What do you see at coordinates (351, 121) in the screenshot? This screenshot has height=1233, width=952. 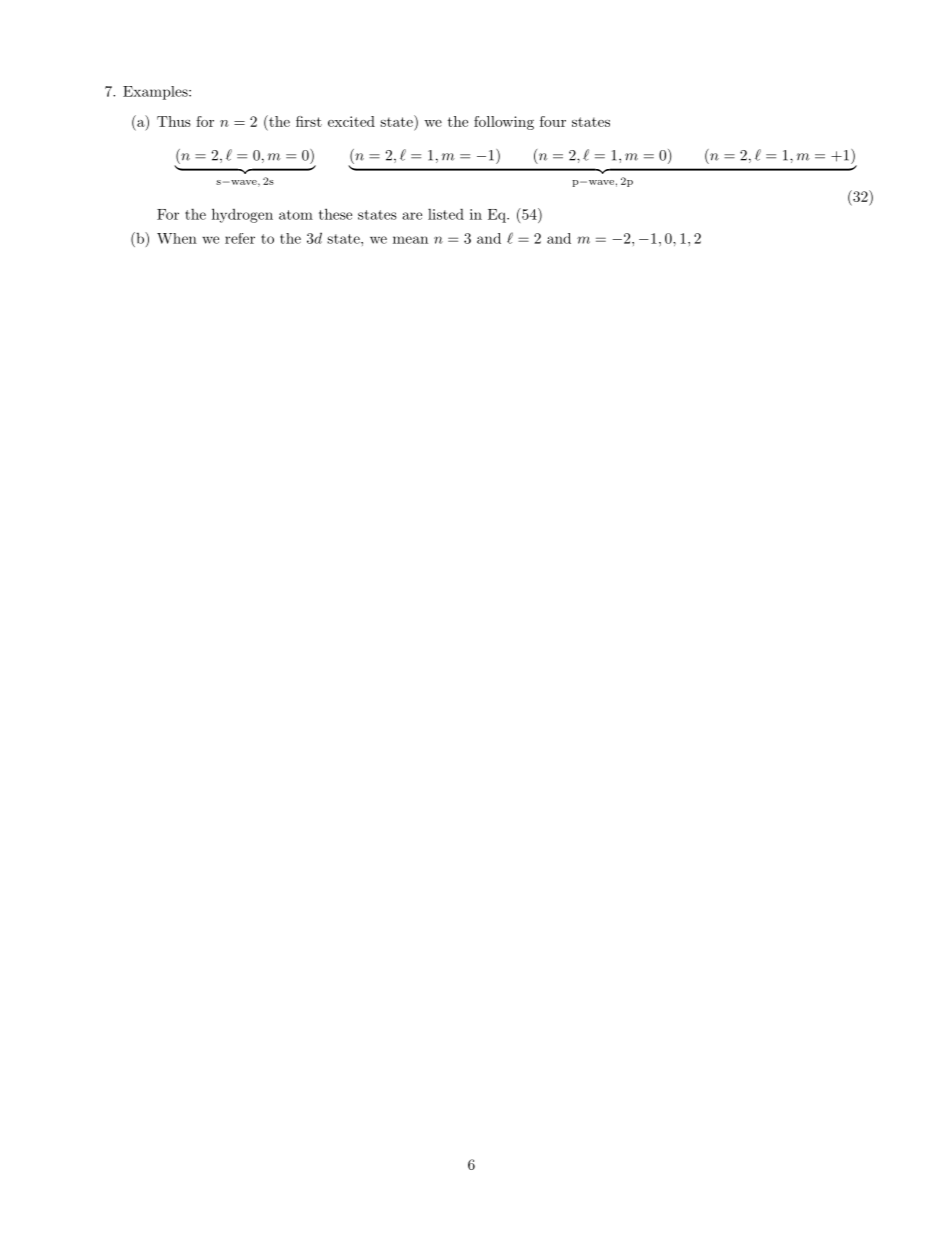 I see `excited` at bounding box center [351, 121].
